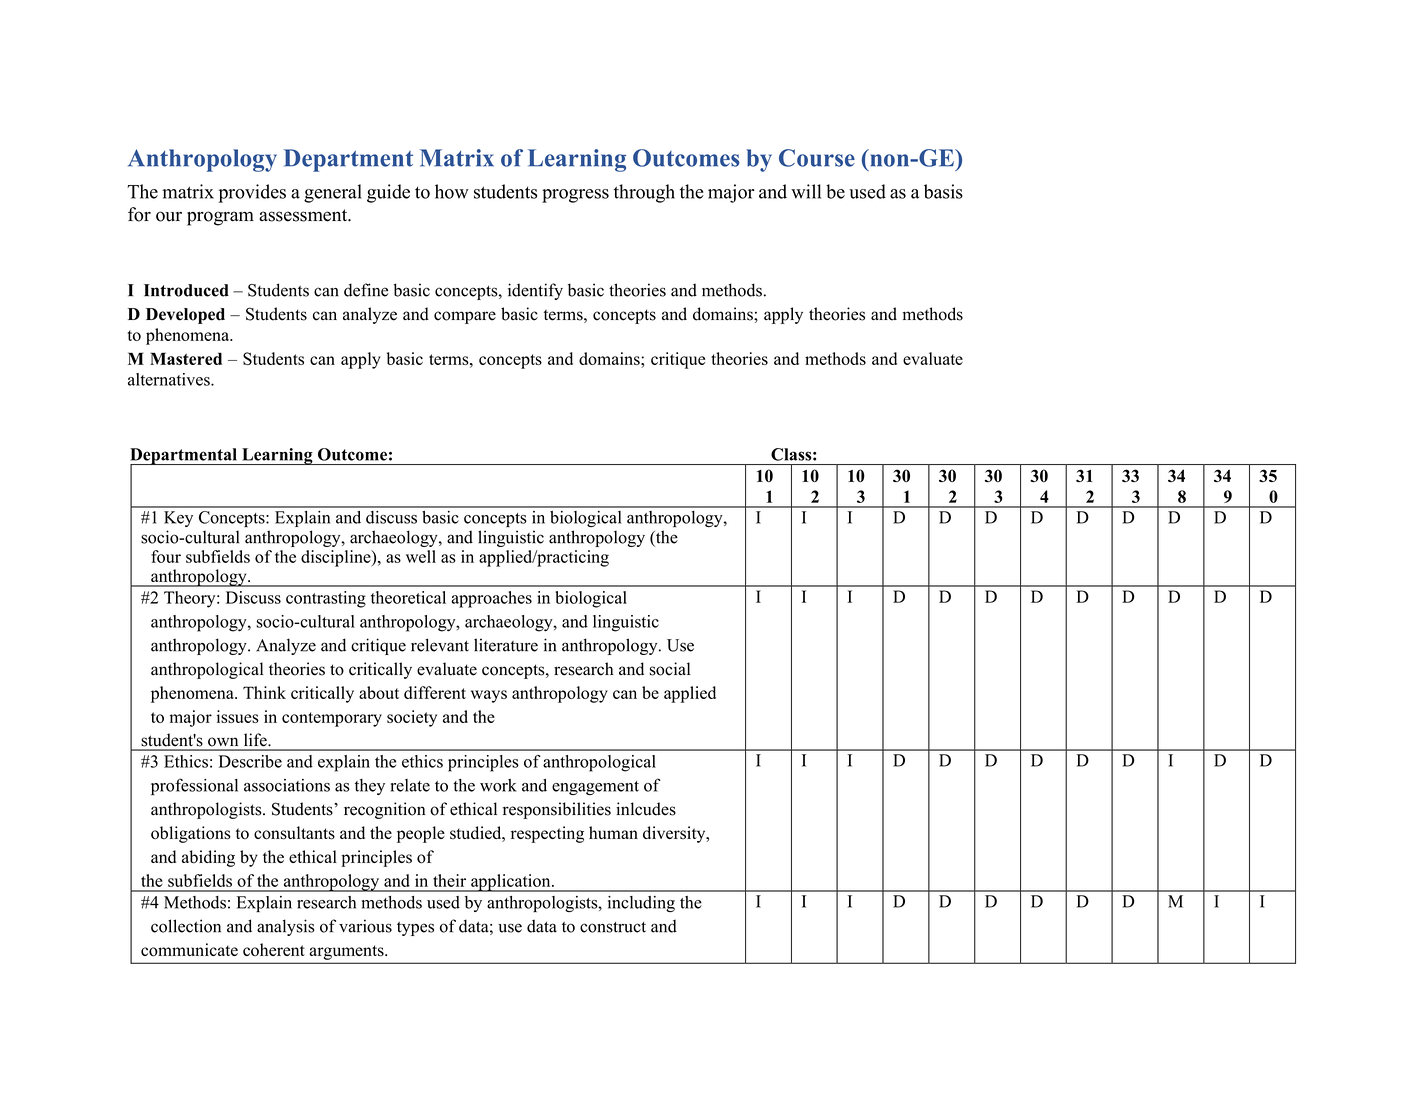 Image resolution: width=1428 pixels, height=1104 pixels. Describe the element at coordinates (186, 358) in the screenshot. I see `Mastered` at that location.
